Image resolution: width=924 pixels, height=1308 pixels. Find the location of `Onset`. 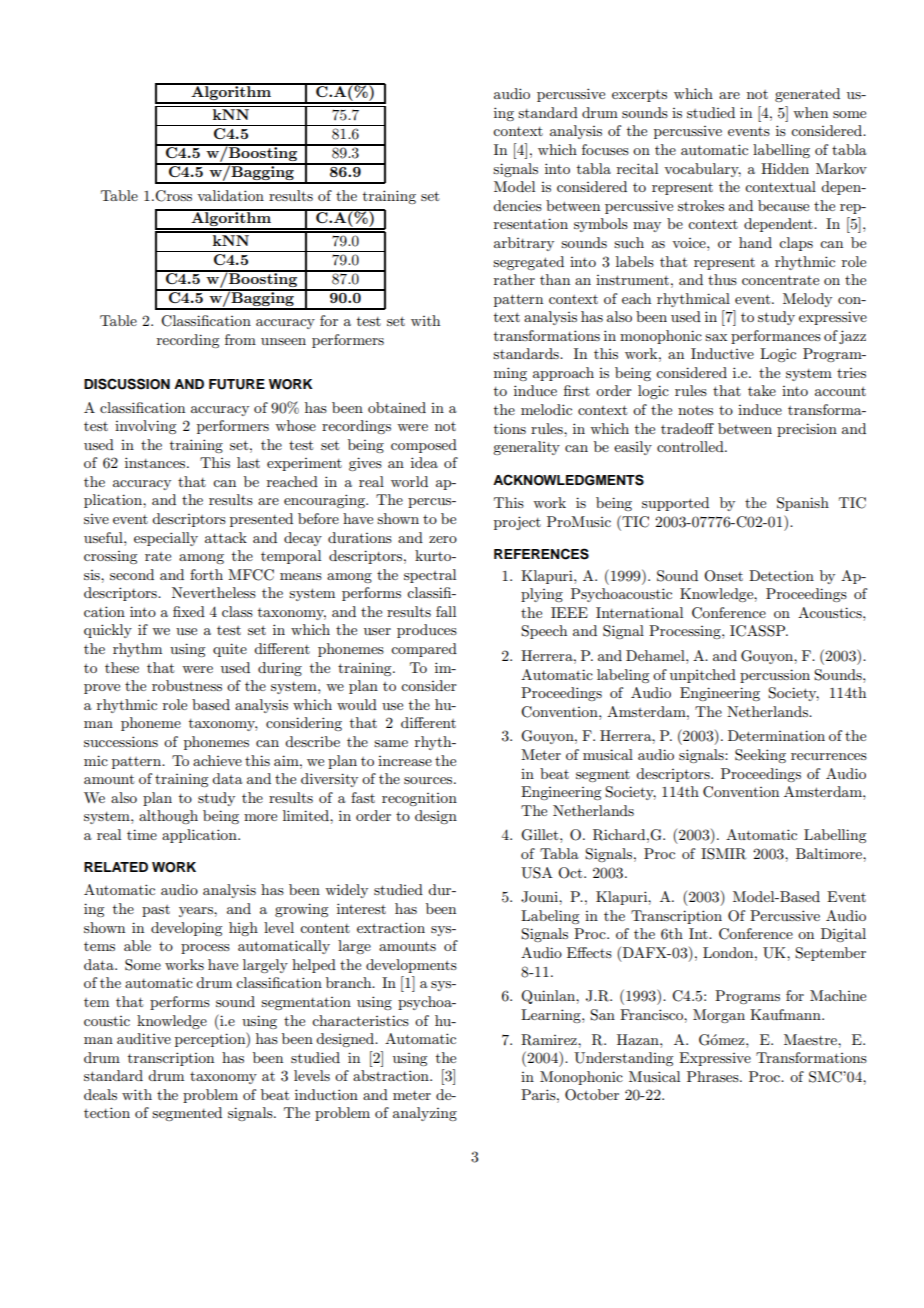

Onset is located at coordinates (723, 576).
